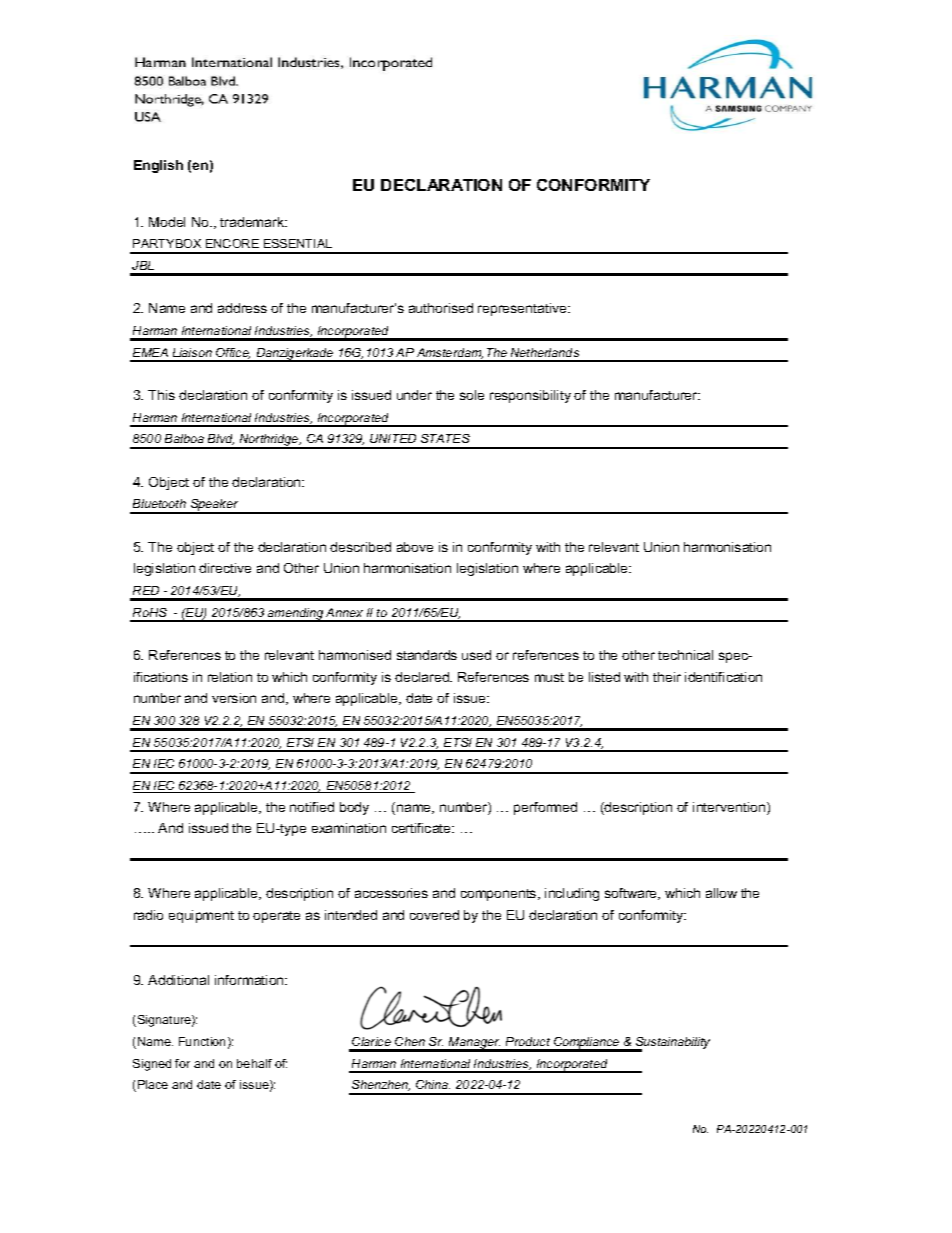  What do you see at coordinates (427, 655) in the image?
I see `standards` at bounding box center [427, 655].
